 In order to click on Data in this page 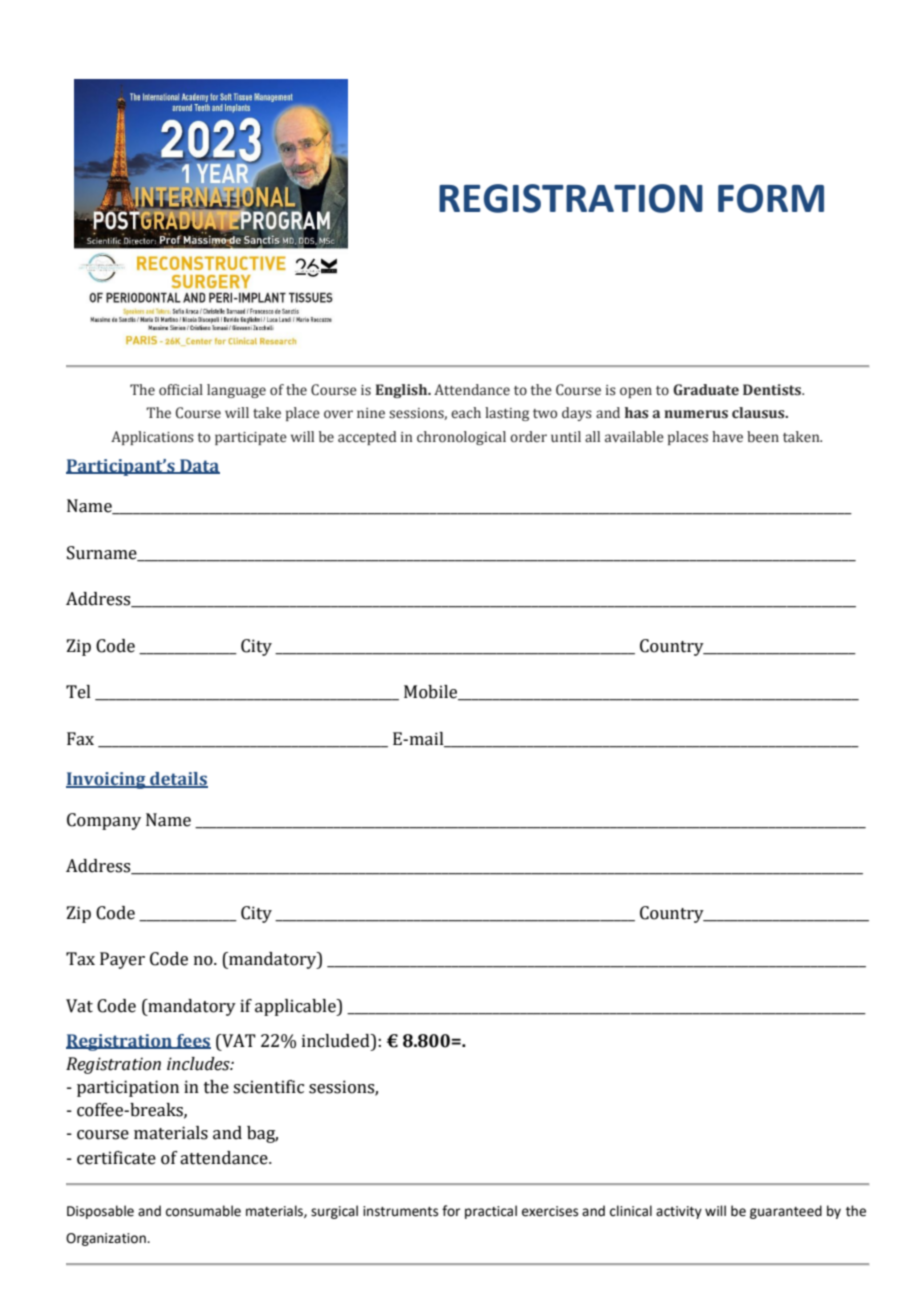, I will do `click(199, 466)`.
